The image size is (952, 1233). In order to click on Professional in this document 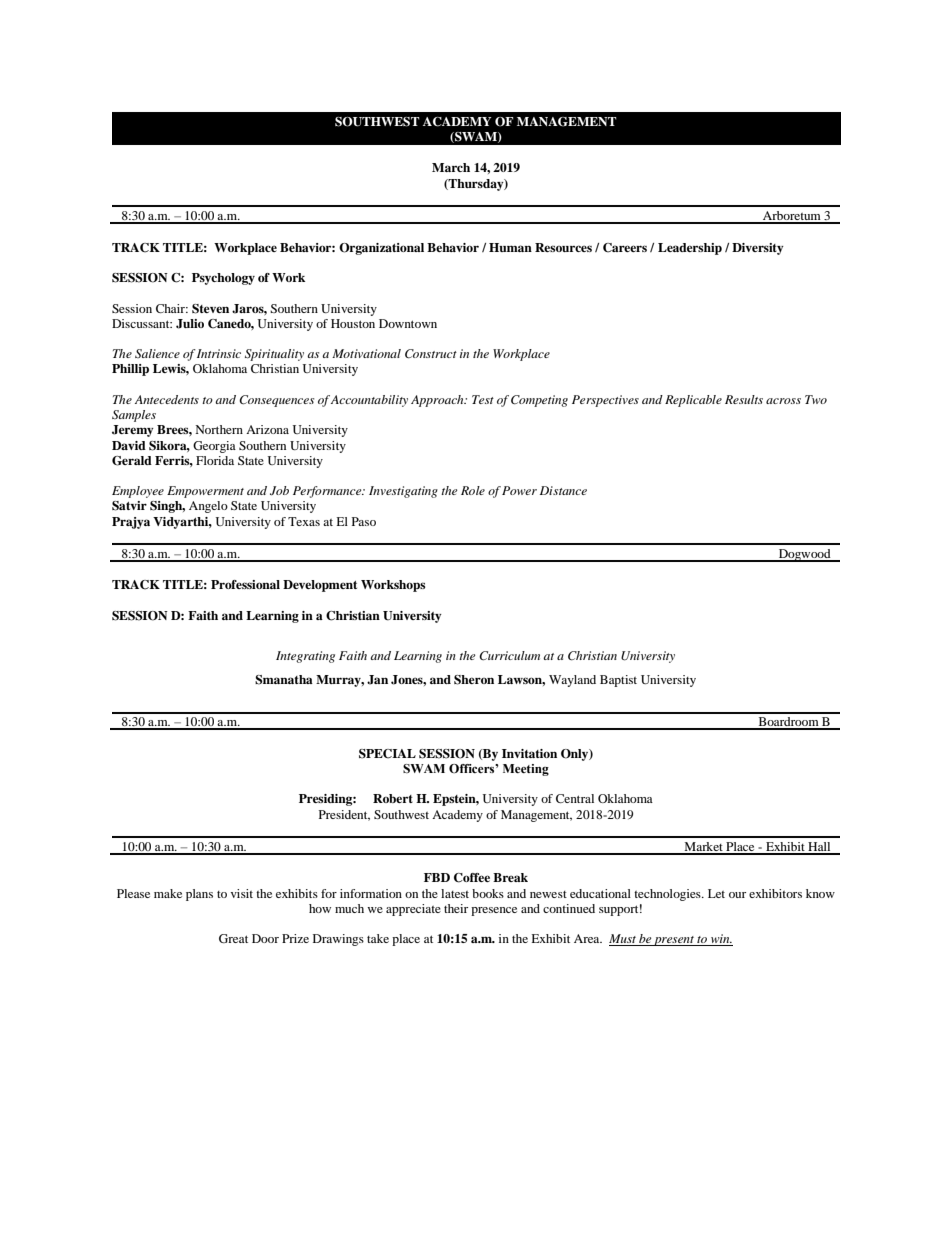, I will do `click(245, 584)`.
